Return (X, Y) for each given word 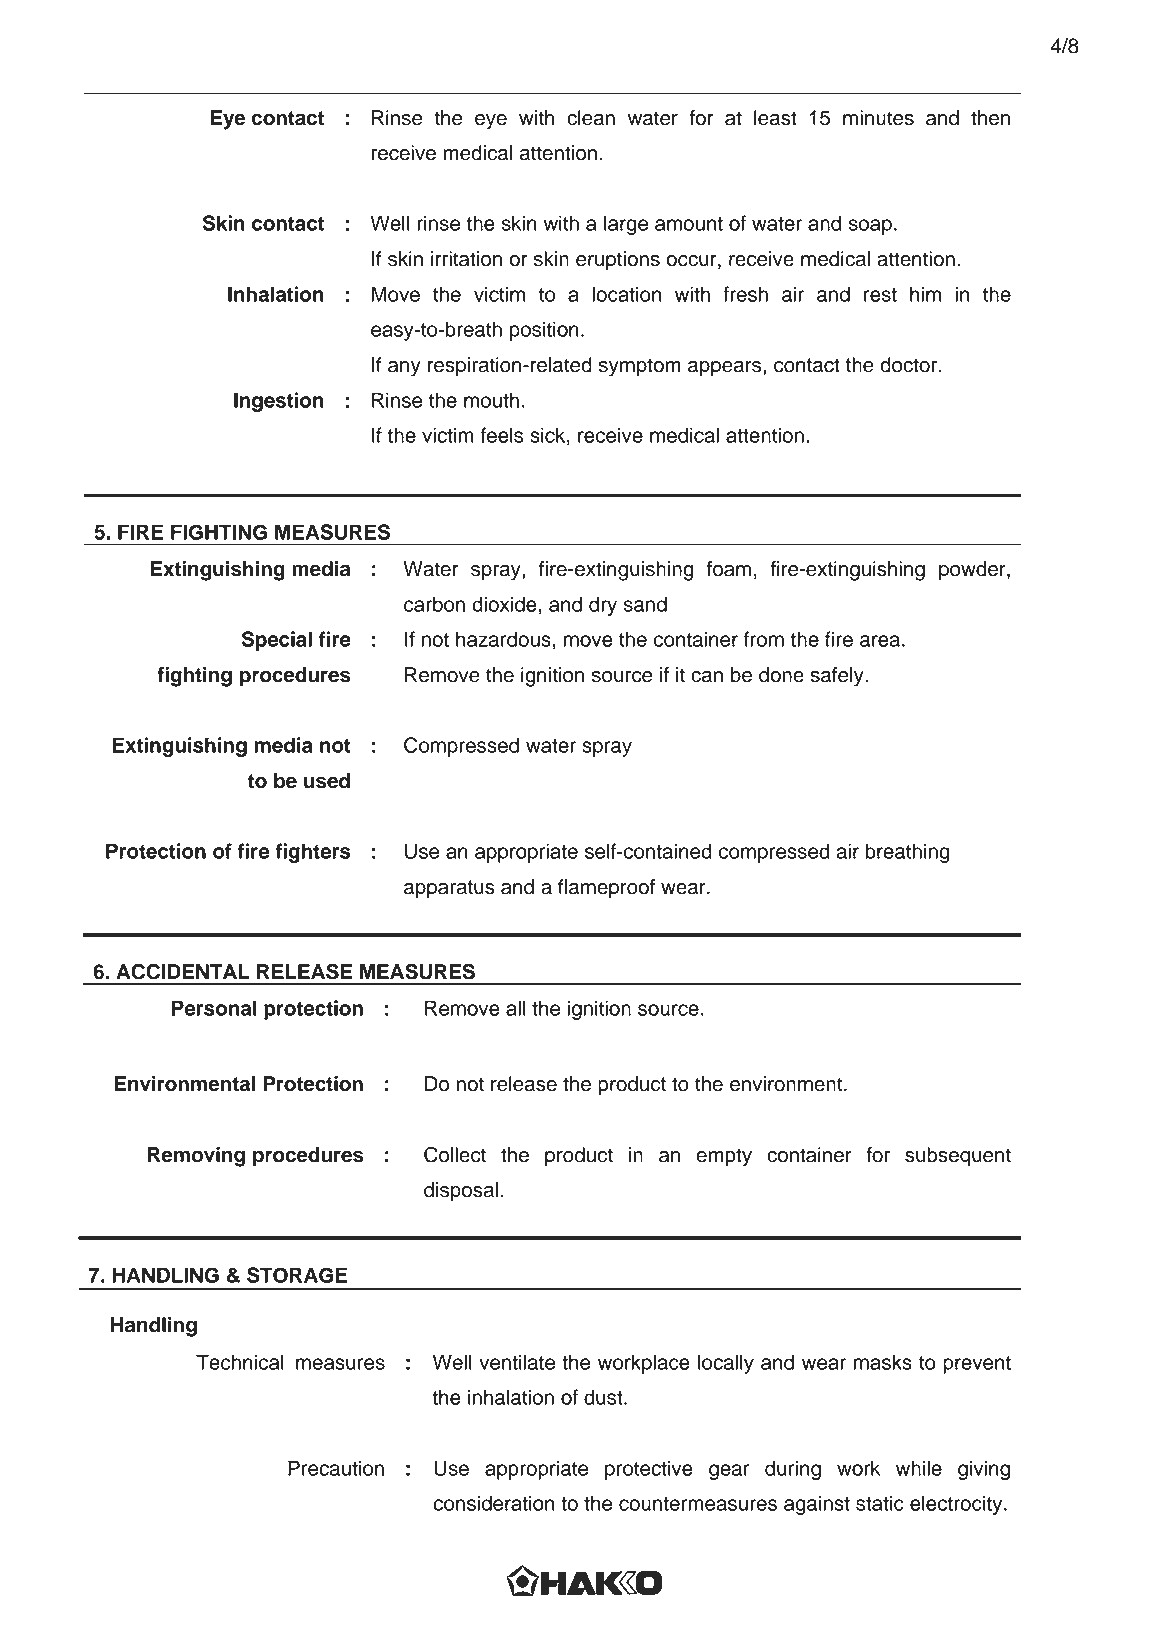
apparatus (449, 889)
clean (591, 118)
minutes (878, 118)
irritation (466, 259)
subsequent (958, 1157)
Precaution (336, 1468)
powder (973, 571)
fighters (313, 853)
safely (838, 677)
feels (502, 435)
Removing (196, 1157)
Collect (455, 1154)
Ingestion (279, 402)
